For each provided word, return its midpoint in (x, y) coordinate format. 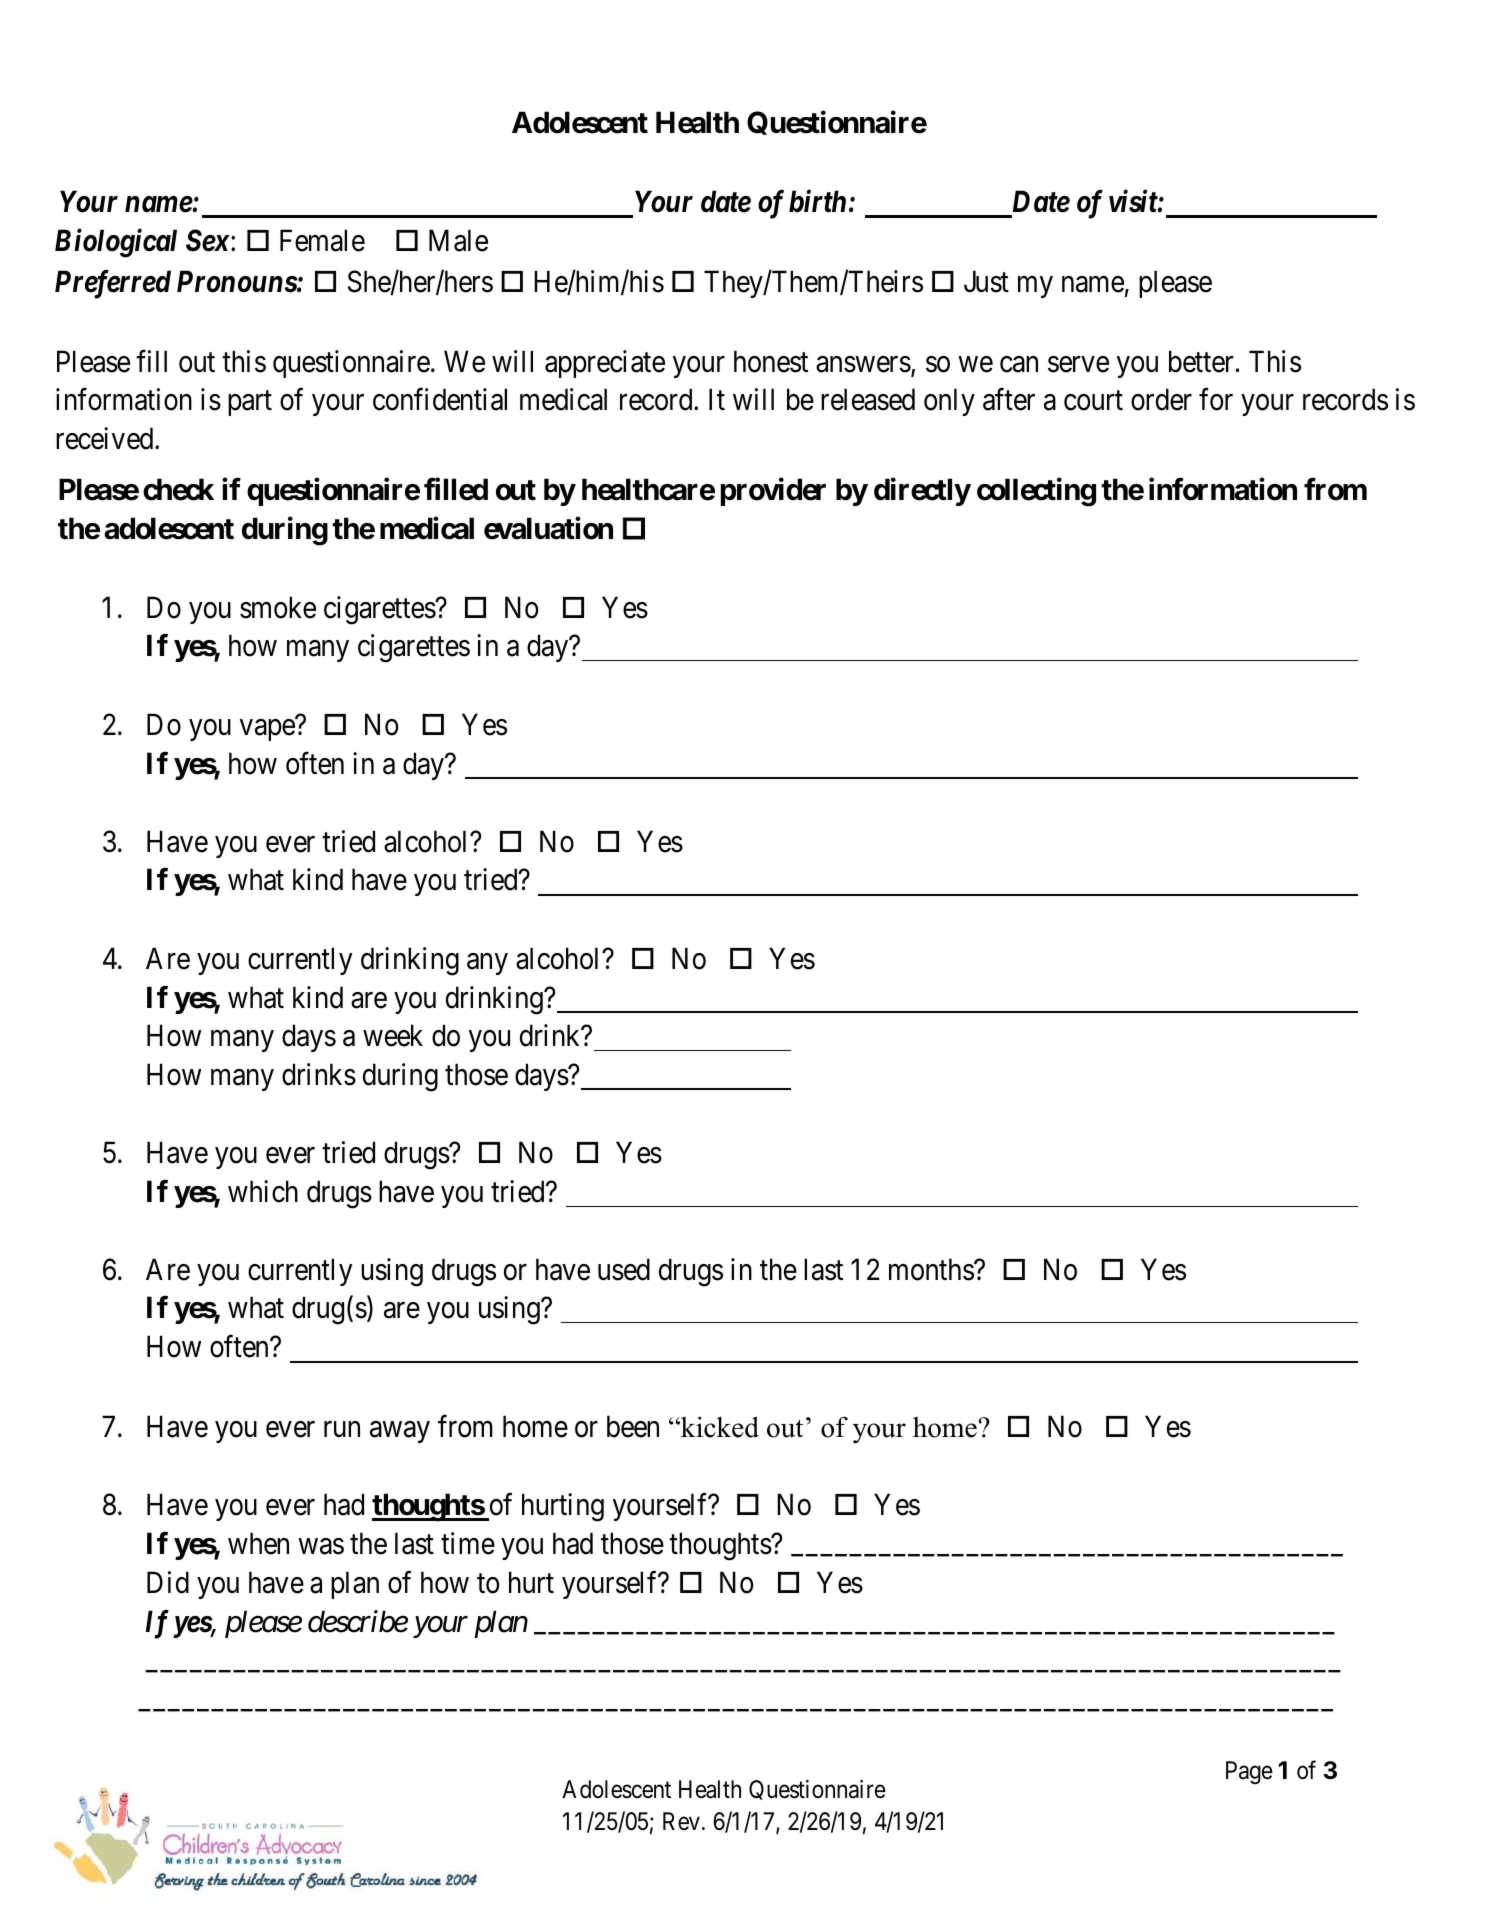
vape (267, 730)
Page (1249, 1772)
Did (168, 1582)
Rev (681, 1821)
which (263, 1191)
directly (922, 492)
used (624, 1269)
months (932, 1269)
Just (986, 281)
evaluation (548, 528)
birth (817, 201)
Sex (208, 240)
